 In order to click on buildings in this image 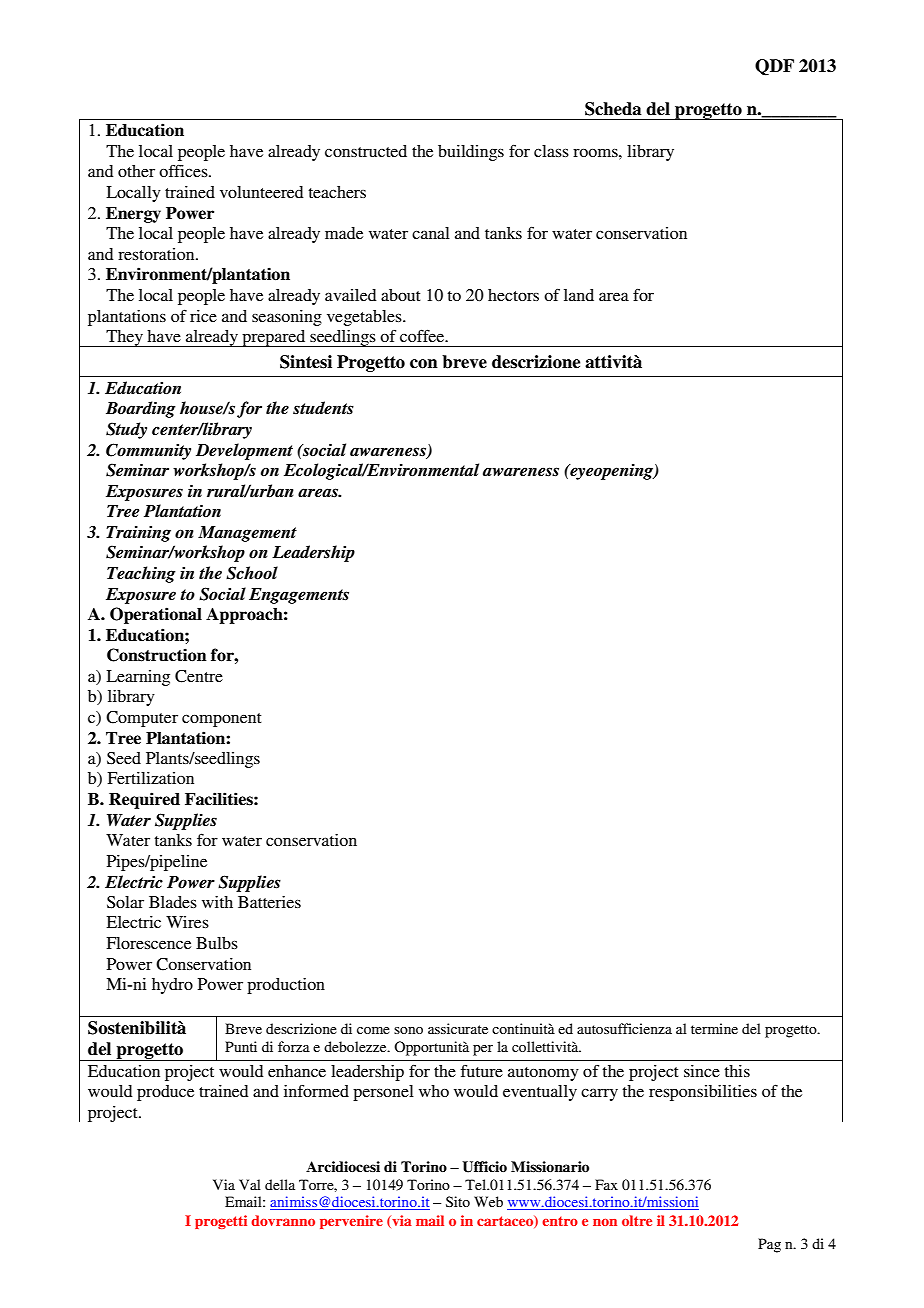, I will do `click(471, 153)`.
